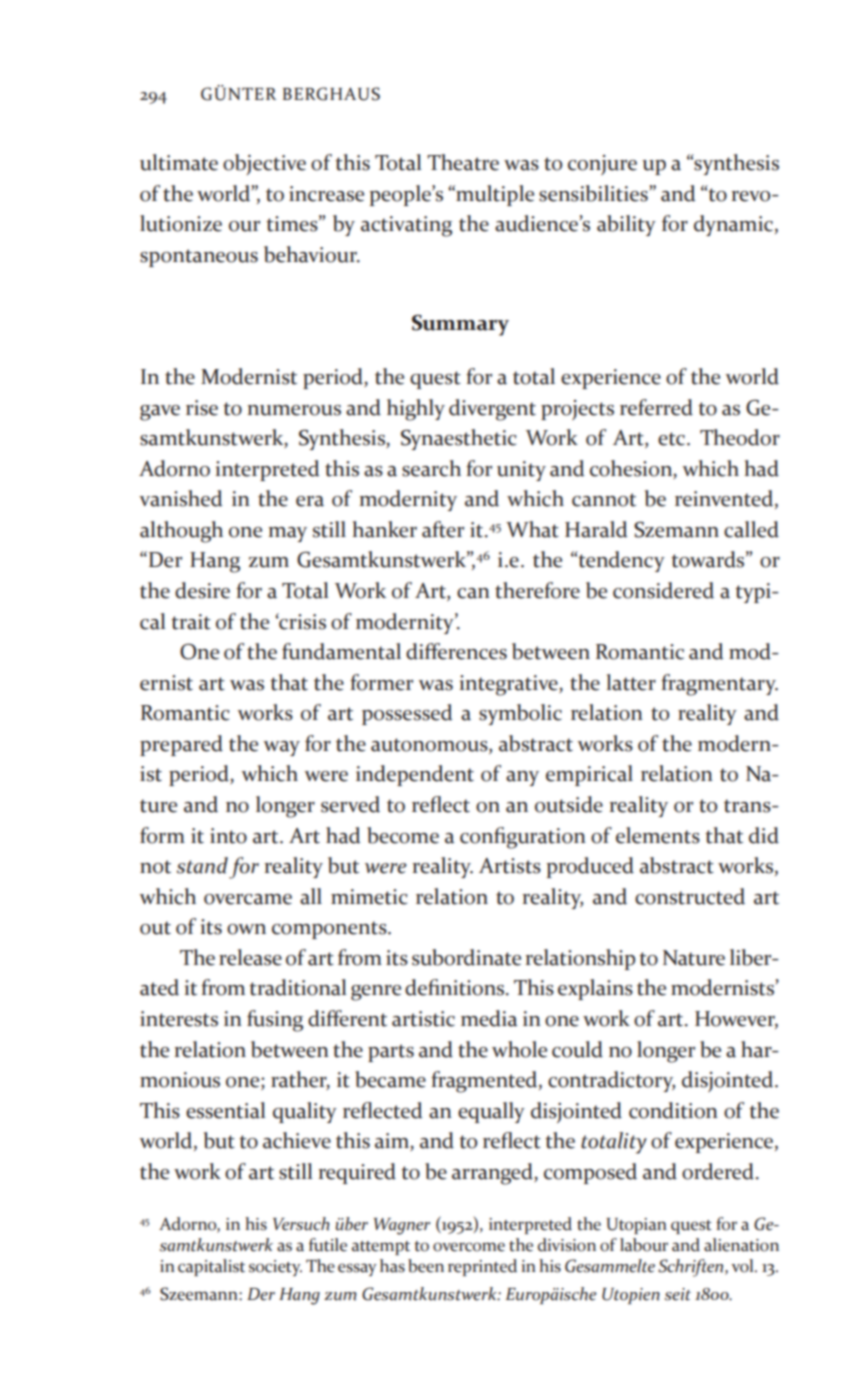 The image size is (866, 1400). I want to click on Theatre, so click(463, 162).
